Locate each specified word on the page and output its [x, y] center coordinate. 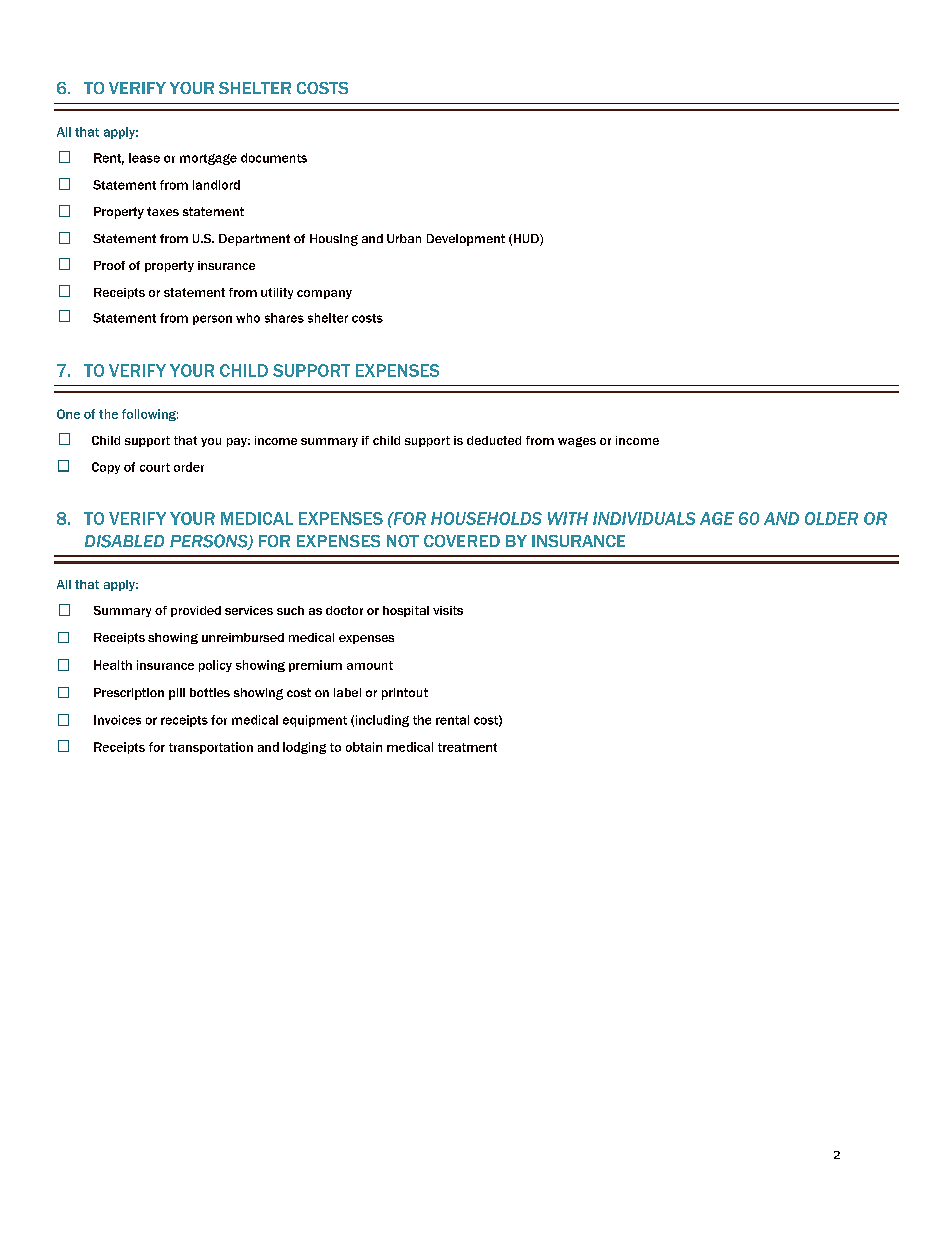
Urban [404, 238]
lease [144, 158]
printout [405, 694]
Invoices [117, 720]
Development [466, 240]
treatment [467, 747]
